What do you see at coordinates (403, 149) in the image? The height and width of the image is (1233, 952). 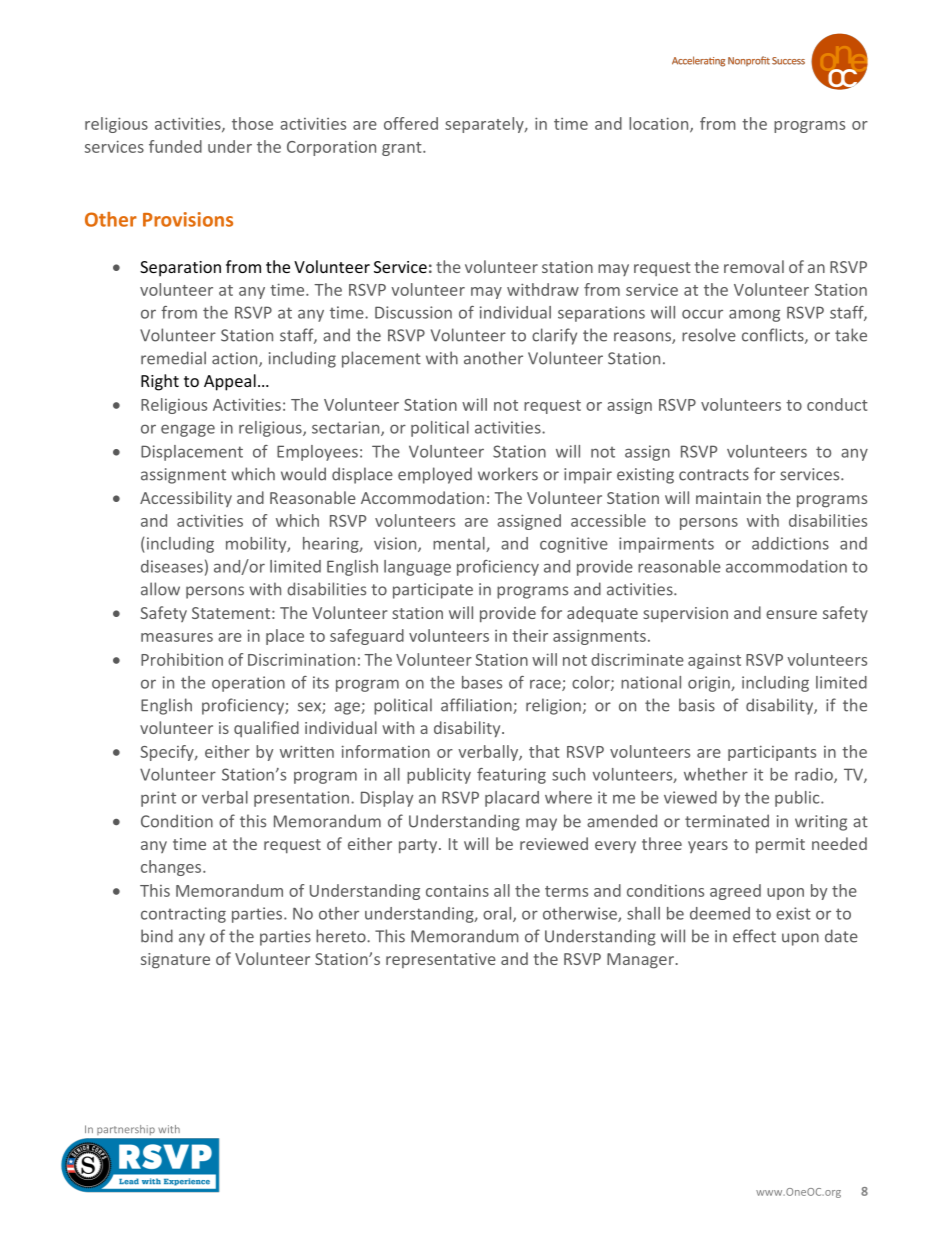 I see `grant` at bounding box center [403, 149].
